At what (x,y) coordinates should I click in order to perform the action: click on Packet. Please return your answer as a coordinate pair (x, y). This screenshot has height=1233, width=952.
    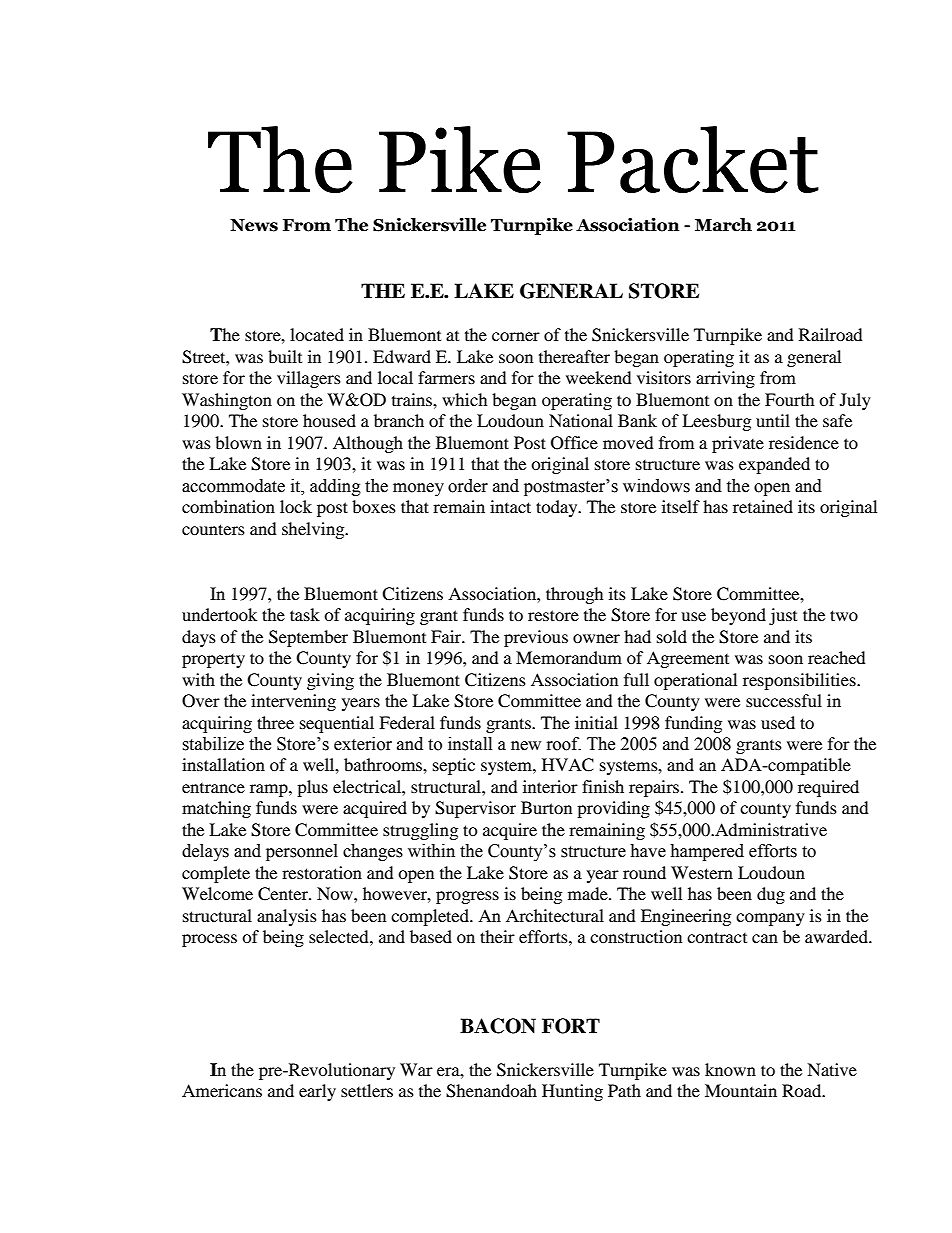
    Looking at the image, I should click on (693, 159).
